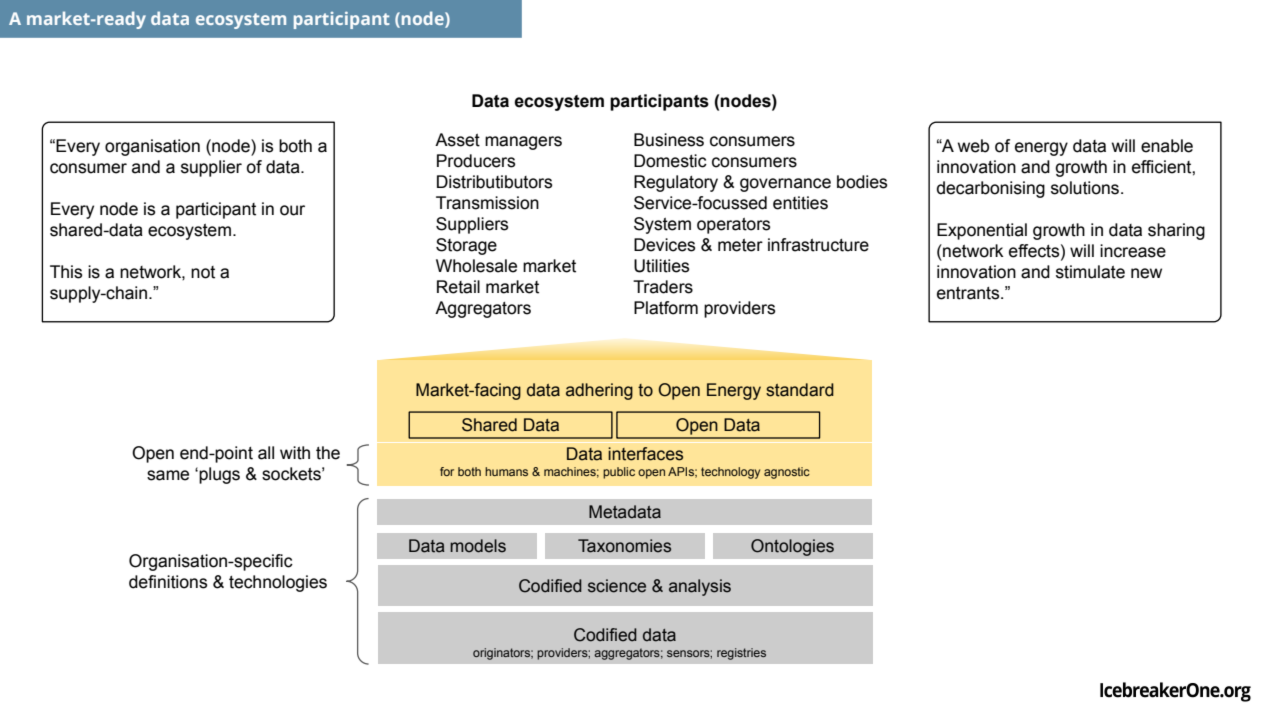 The image size is (1263, 710). Describe the element at coordinates (219, 475) in the image. I see `plugs` at that location.
